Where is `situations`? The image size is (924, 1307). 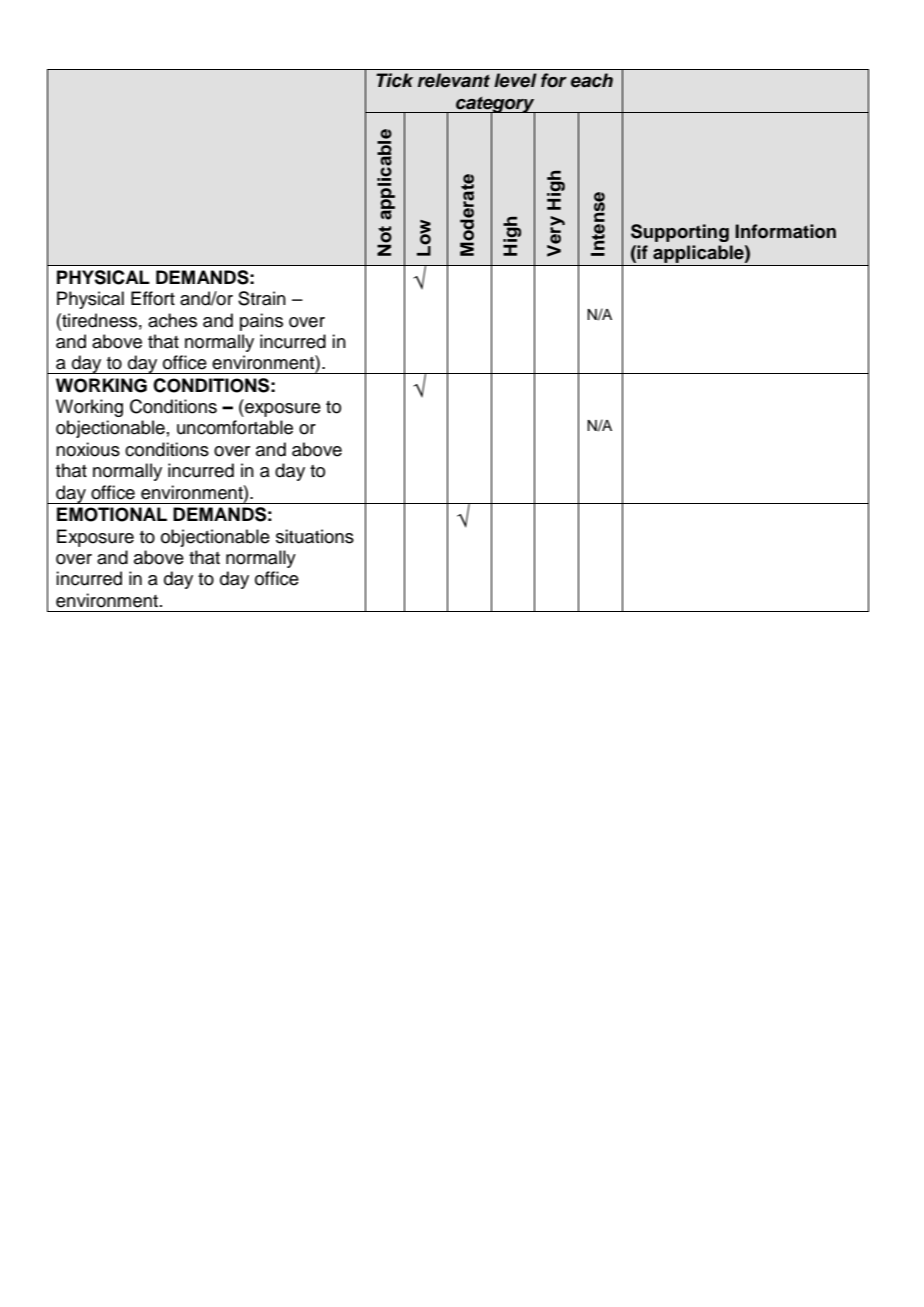 situations is located at coordinates (315, 536).
